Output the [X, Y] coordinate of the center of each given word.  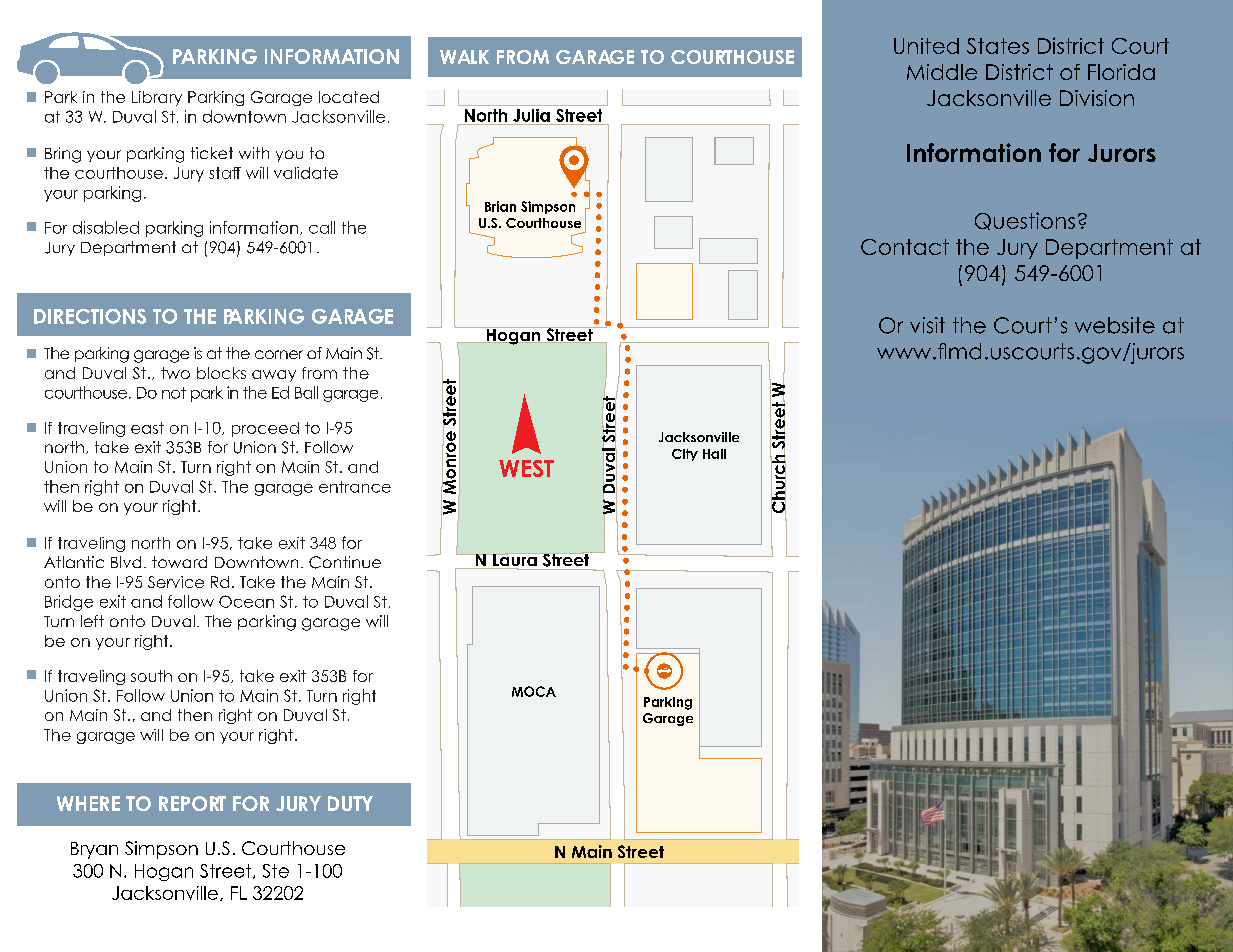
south [151, 676]
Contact [905, 247]
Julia [531, 115]
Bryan [94, 850]
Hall [714, 454]
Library [157, 98]
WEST [526, 468]
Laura [515, 560]
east [147, 428]
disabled [106, 227]
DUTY [350, 803]
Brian [500, 206]
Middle [942, 72]
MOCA [534, 691]
